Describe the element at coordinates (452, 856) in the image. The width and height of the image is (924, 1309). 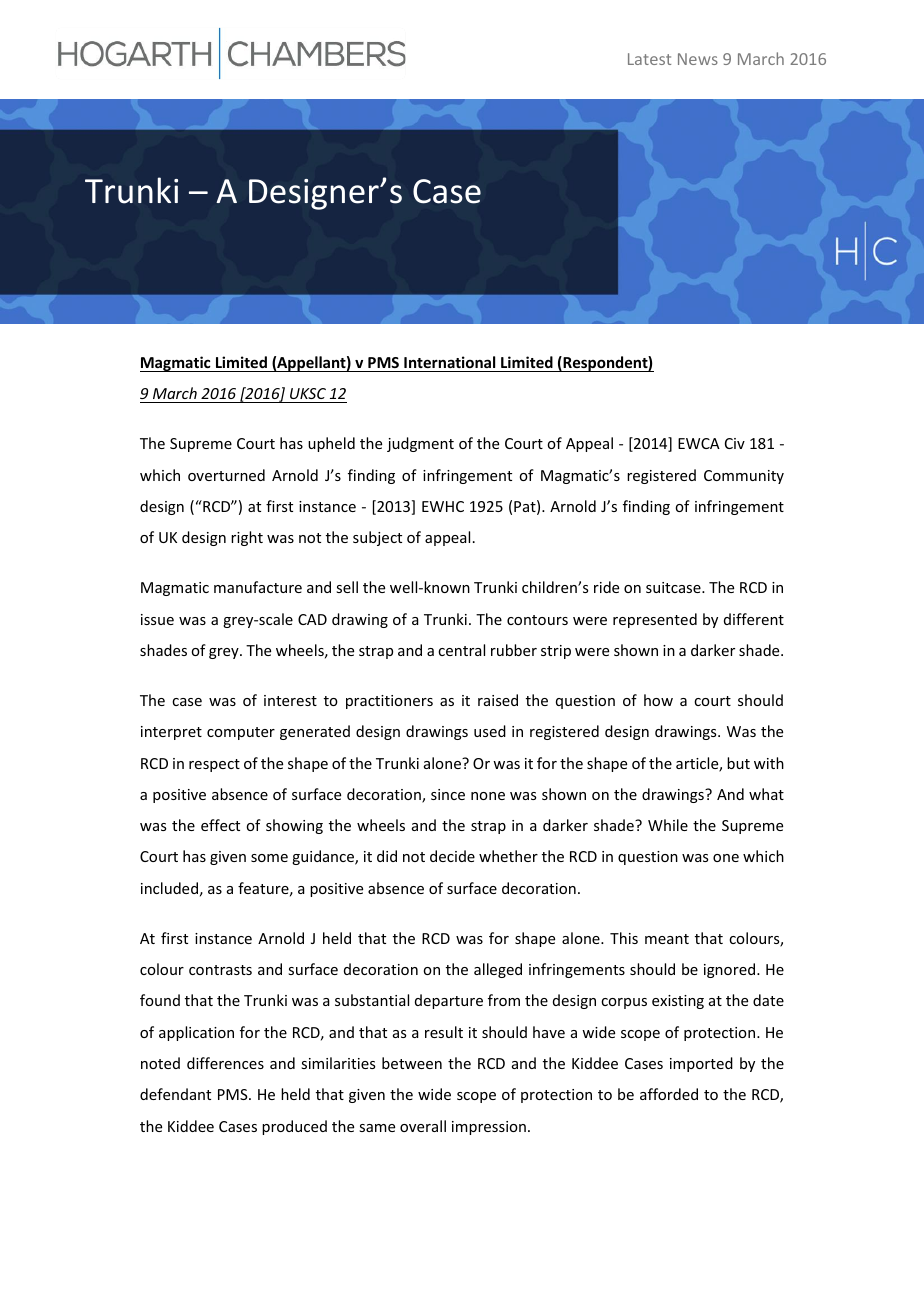
I see `decide` at that location.
